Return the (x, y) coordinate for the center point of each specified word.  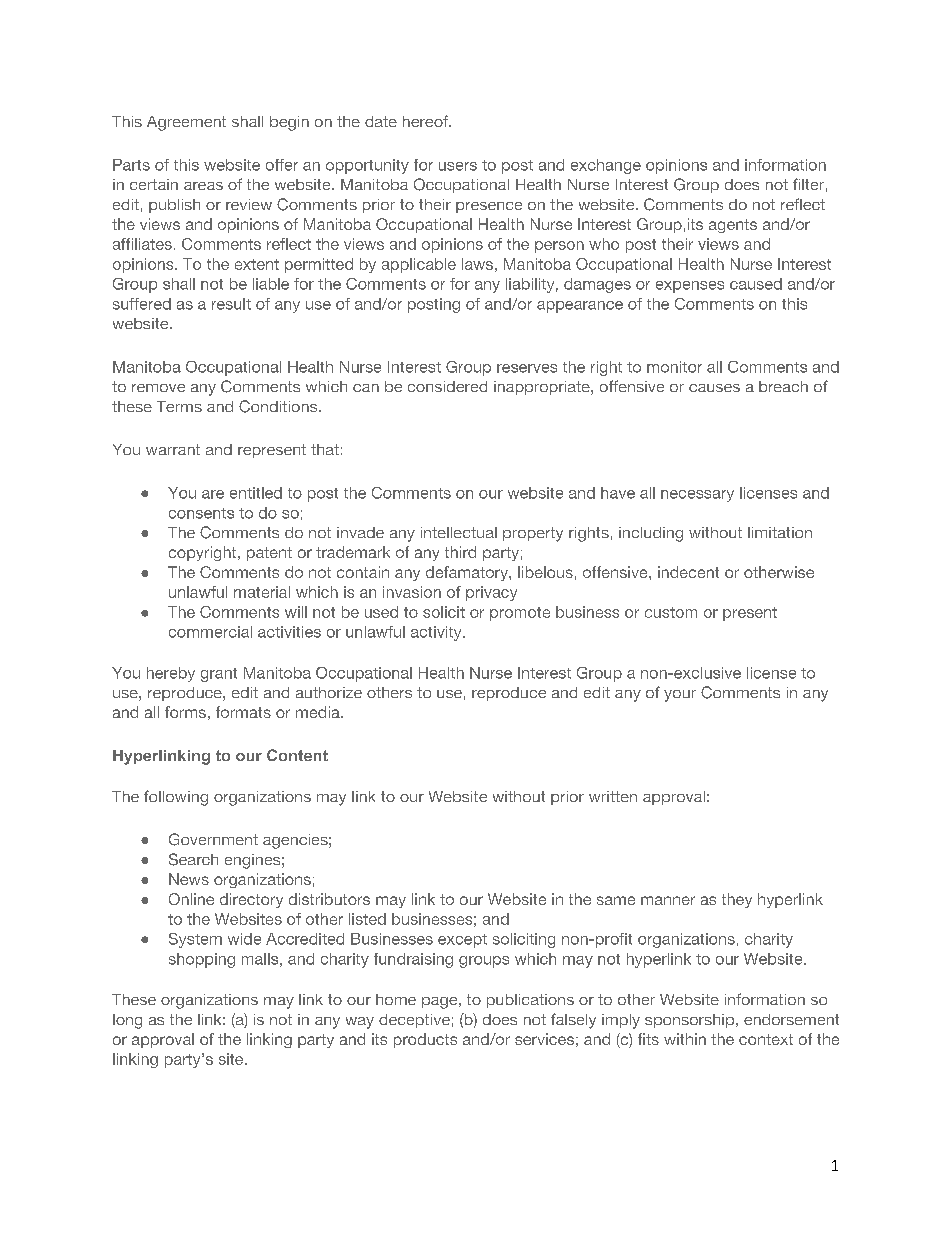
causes (714, 388)
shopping (202, 960)
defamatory (468, 573)
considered (447, 386)
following (176, 798)
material (262, 592)
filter (808, 184)
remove (158, 388)
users (458, 166)
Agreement (186, 123)
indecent (688, 572)
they (737, 900)
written (613, 796)
